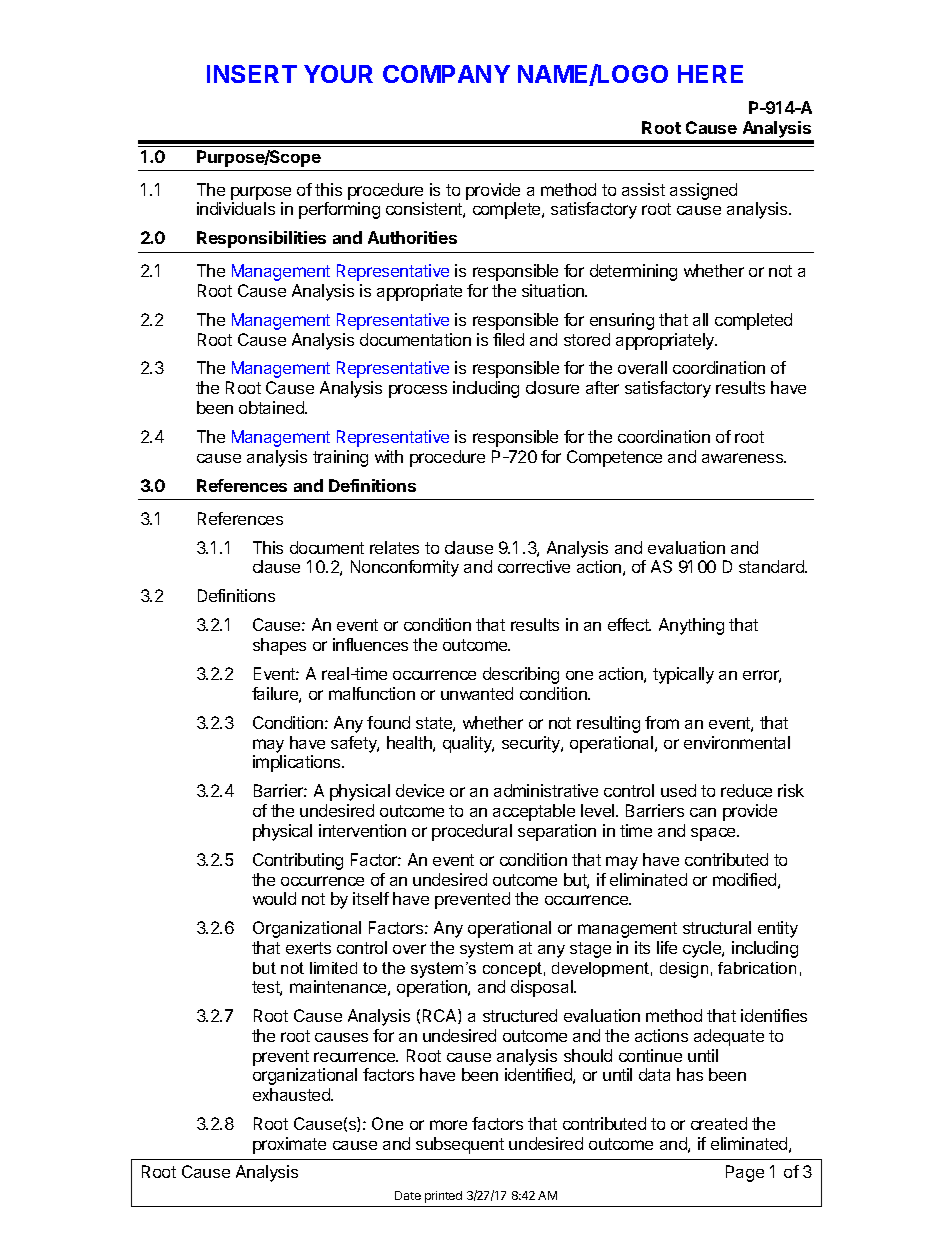 This document has width=952, height=1233. Describe the element at coordinates (446, 74) in the document. I see `COMPANY` at that location.
